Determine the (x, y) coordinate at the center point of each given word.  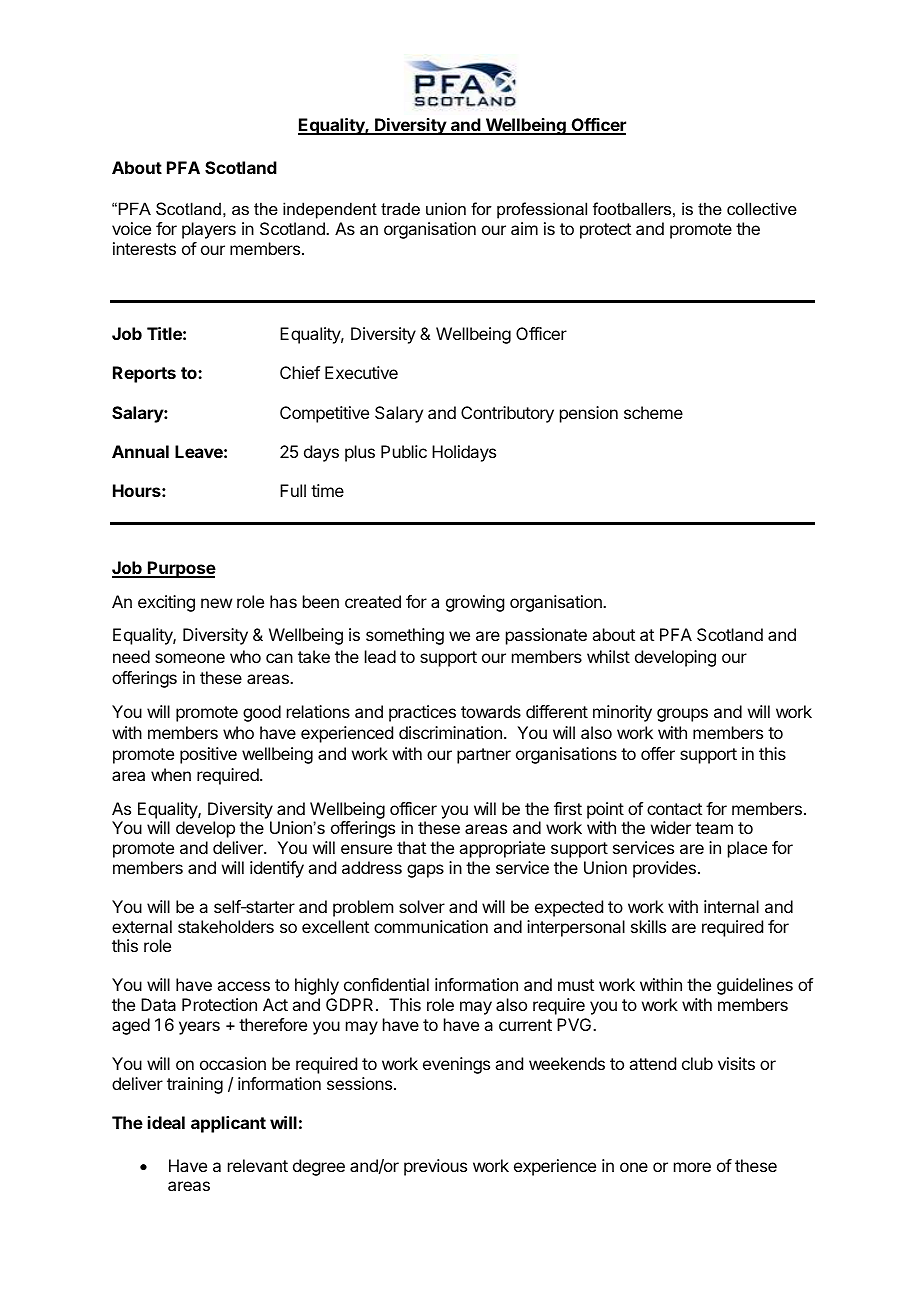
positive (208, 755)
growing (475, 603)
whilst (608, 656)
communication (431, 926)
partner (484, 756)
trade (400, 208)
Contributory (507, 414)
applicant (228, 1124)
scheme (653, 412)
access (243, 986)
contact (674, 809)
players (209, 230)
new (216, 603)
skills (648, 926)
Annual (140, 451)
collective (762, 208)
